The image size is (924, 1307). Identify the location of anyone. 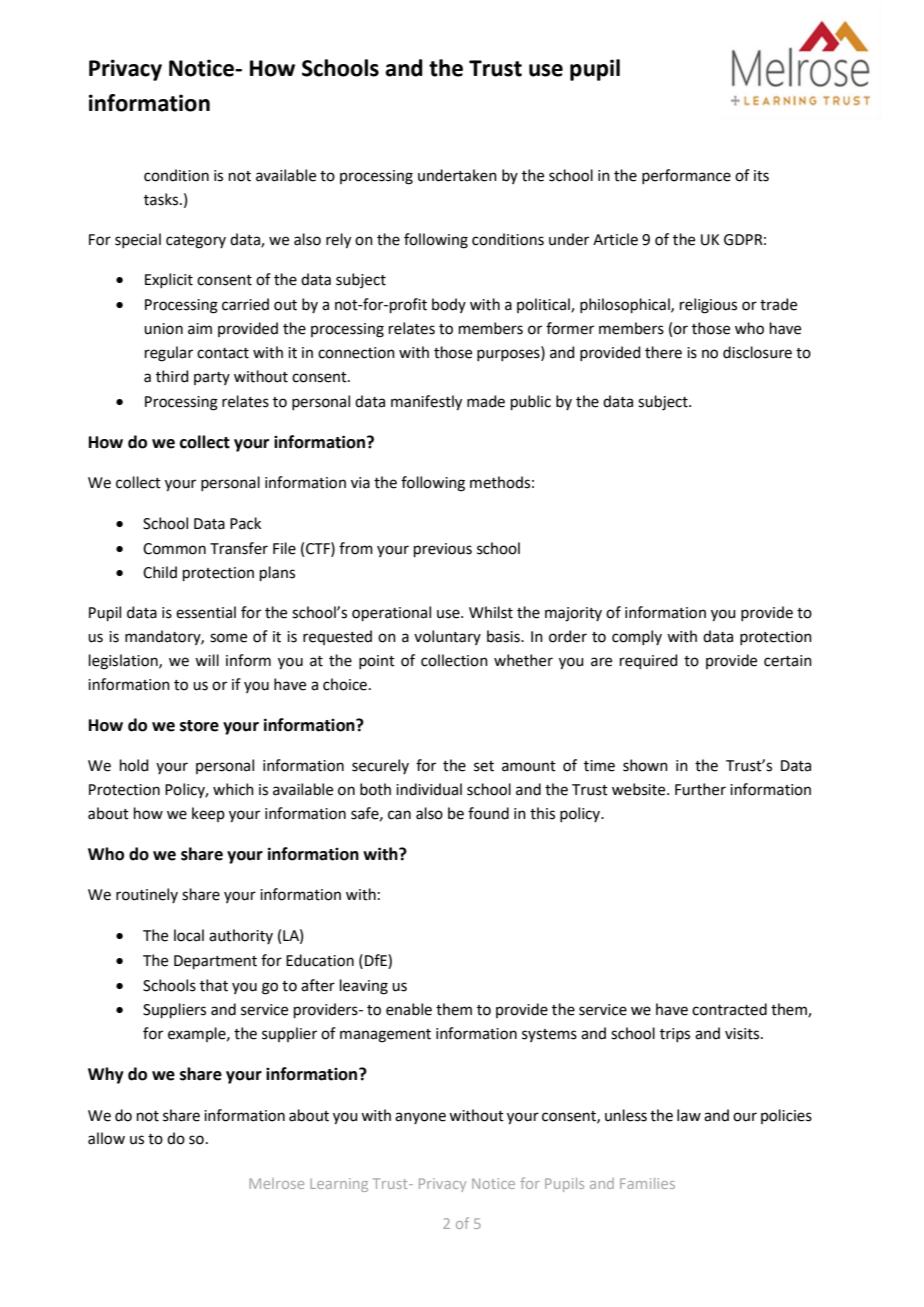
(420, 1118).
